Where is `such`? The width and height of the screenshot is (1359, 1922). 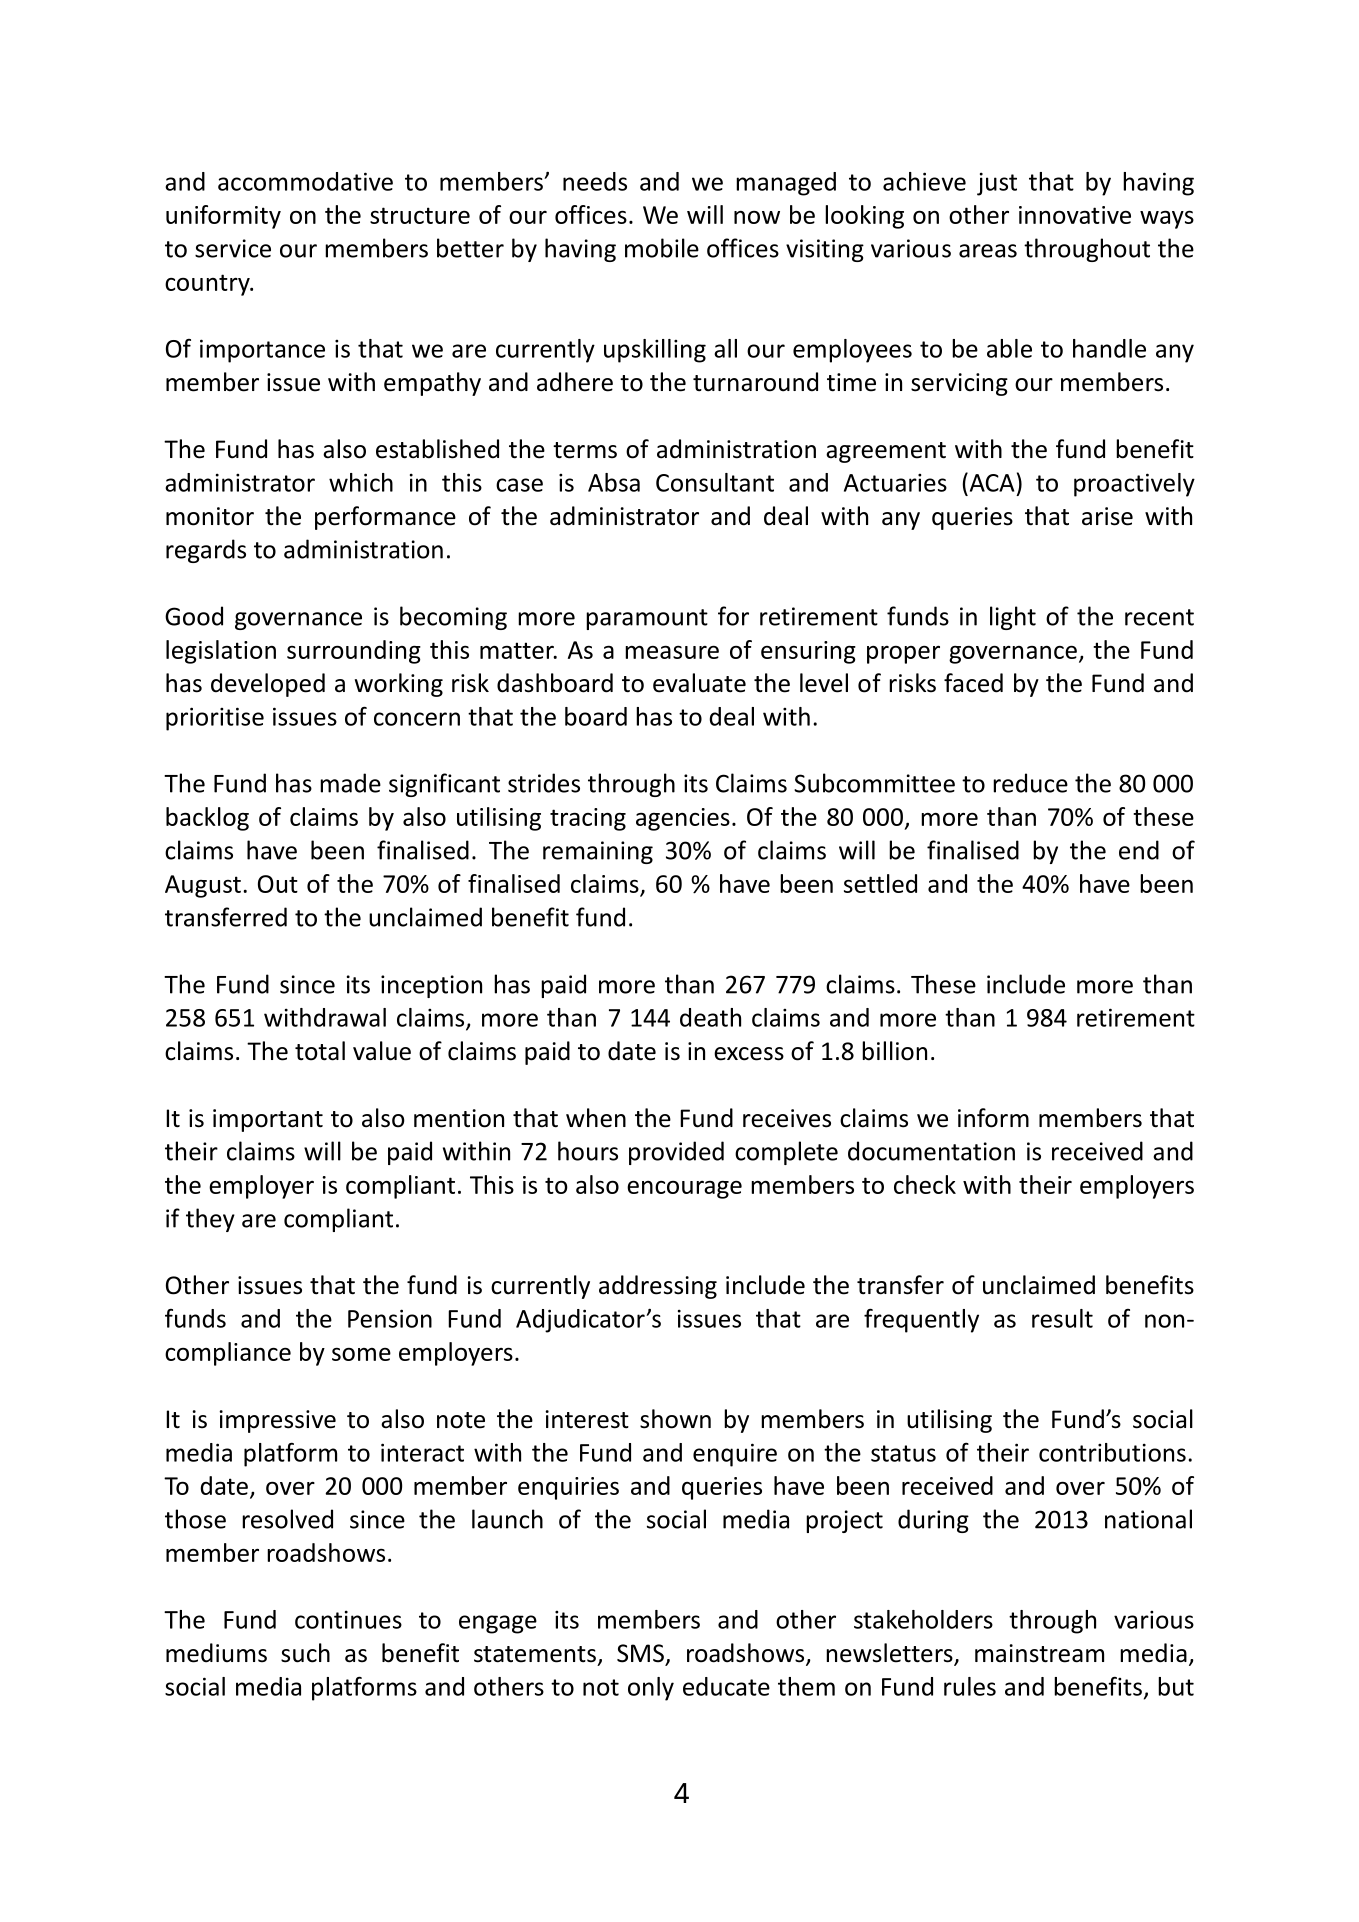 such is located at coordinates (305, 1653).
